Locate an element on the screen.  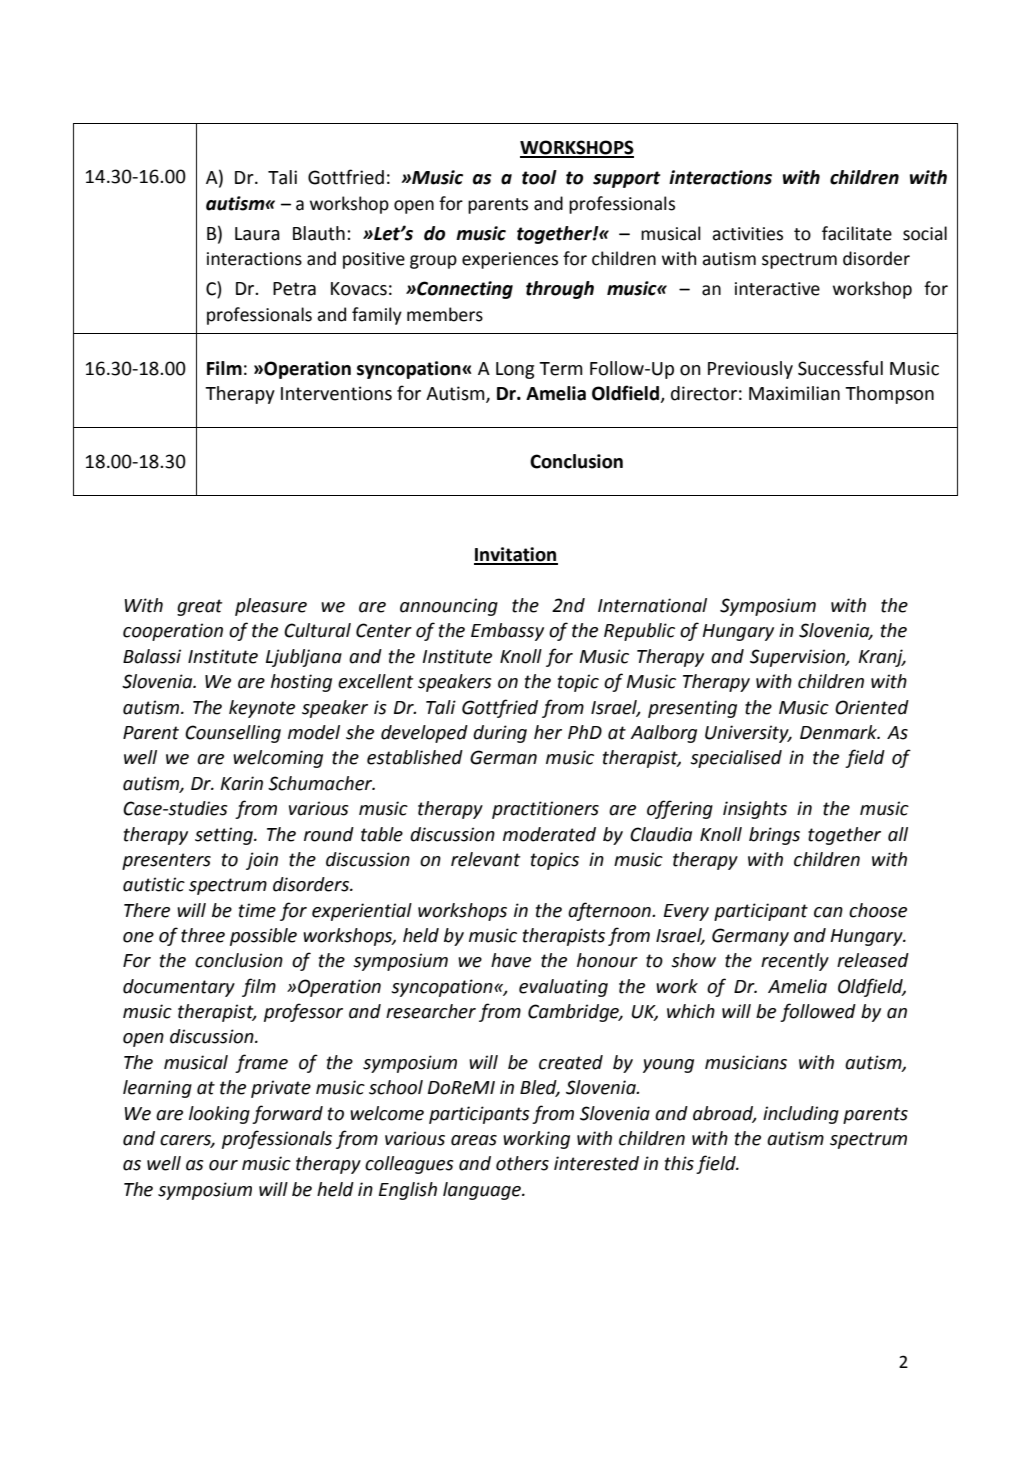
Laura is located at coordinates (257, 234).
